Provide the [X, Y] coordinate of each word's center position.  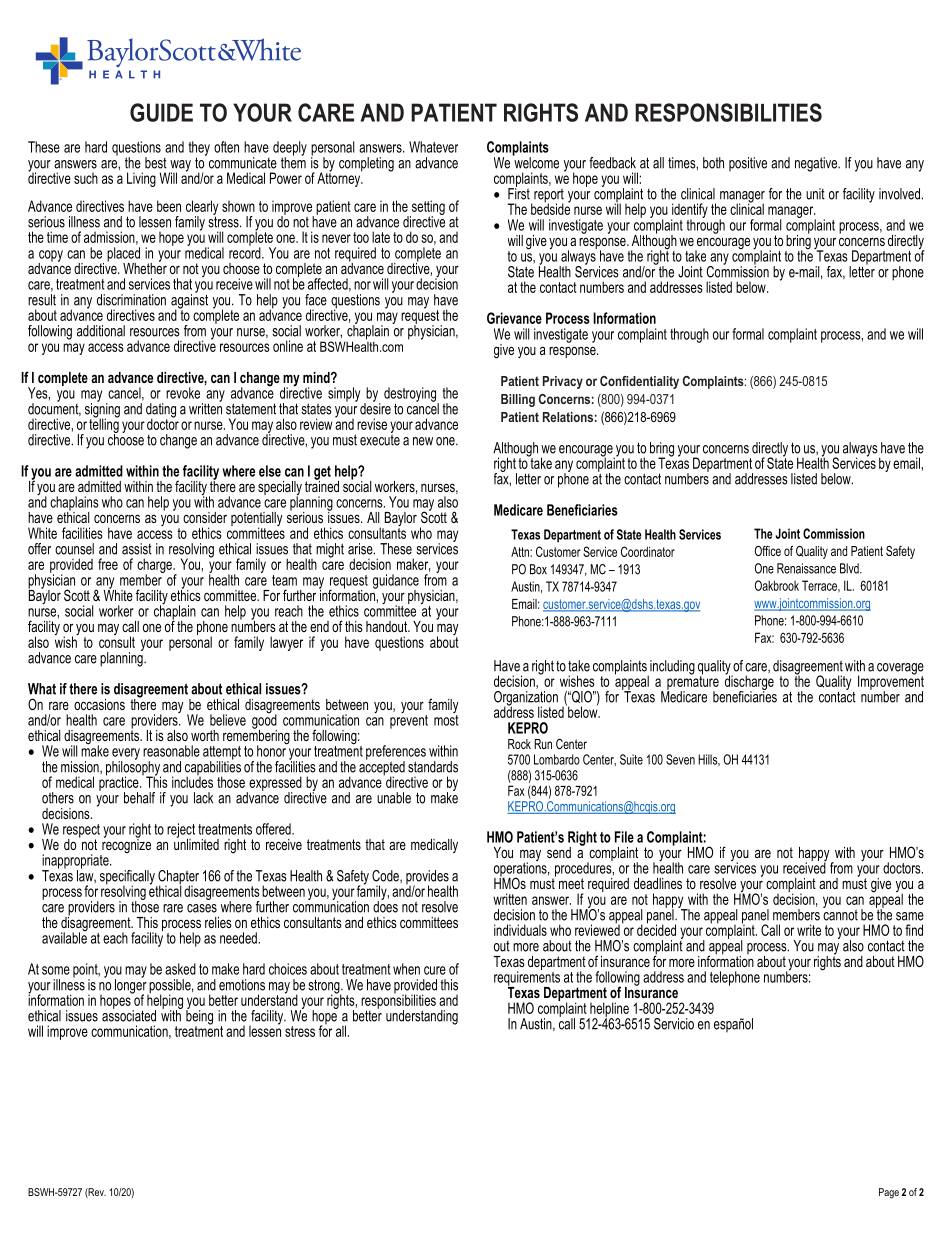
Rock [519, 744]
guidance [396, 582]
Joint [690, 272]
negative [817, 164]
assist [137, 549]
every [126, 755]
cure [435, 970]
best [156, 163]
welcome [536, 162]
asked [180, 969]
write [809, 930]
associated [129, 1015]
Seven [680, 759]
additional [101, 331]
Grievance [514, 318]
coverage [900, 670]
